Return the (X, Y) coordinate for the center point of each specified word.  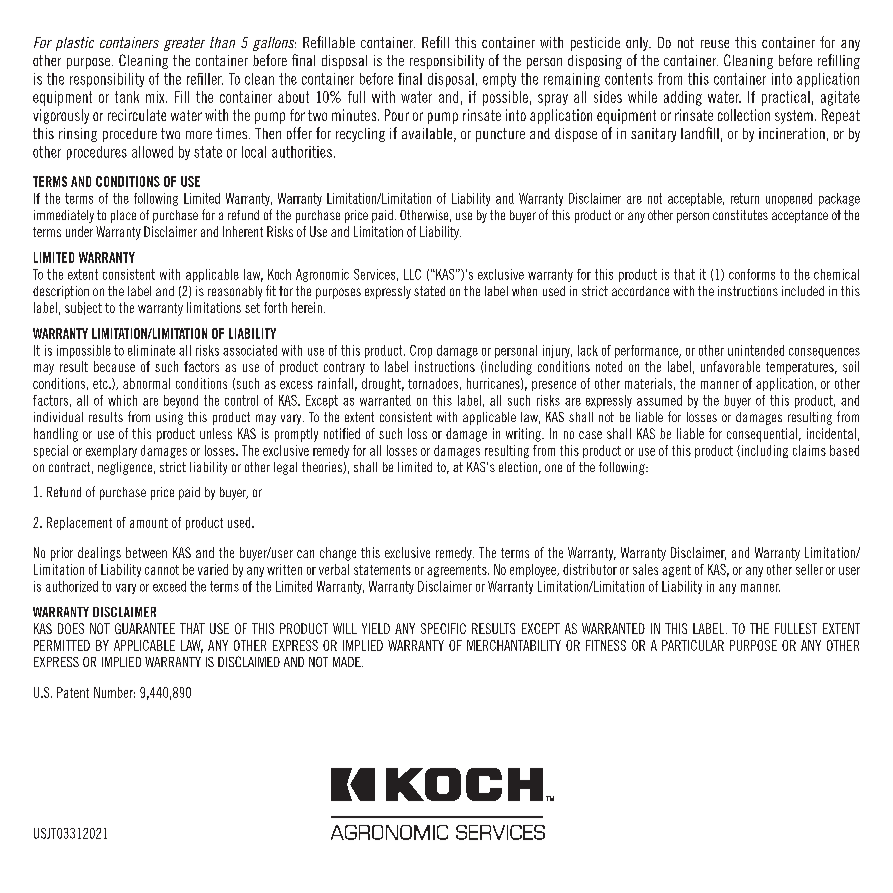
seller (809, 569)
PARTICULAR (693, 645)
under (79, 231)
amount (149, 523)
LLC (412, 274)
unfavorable (730, 366)
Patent (73, 692)
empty (499, 80)
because (114, 366)
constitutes (740, 215)
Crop (421, 351)
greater (184, 44)
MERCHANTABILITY (514, 645)
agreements (458, 571)
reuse (715, 44)
